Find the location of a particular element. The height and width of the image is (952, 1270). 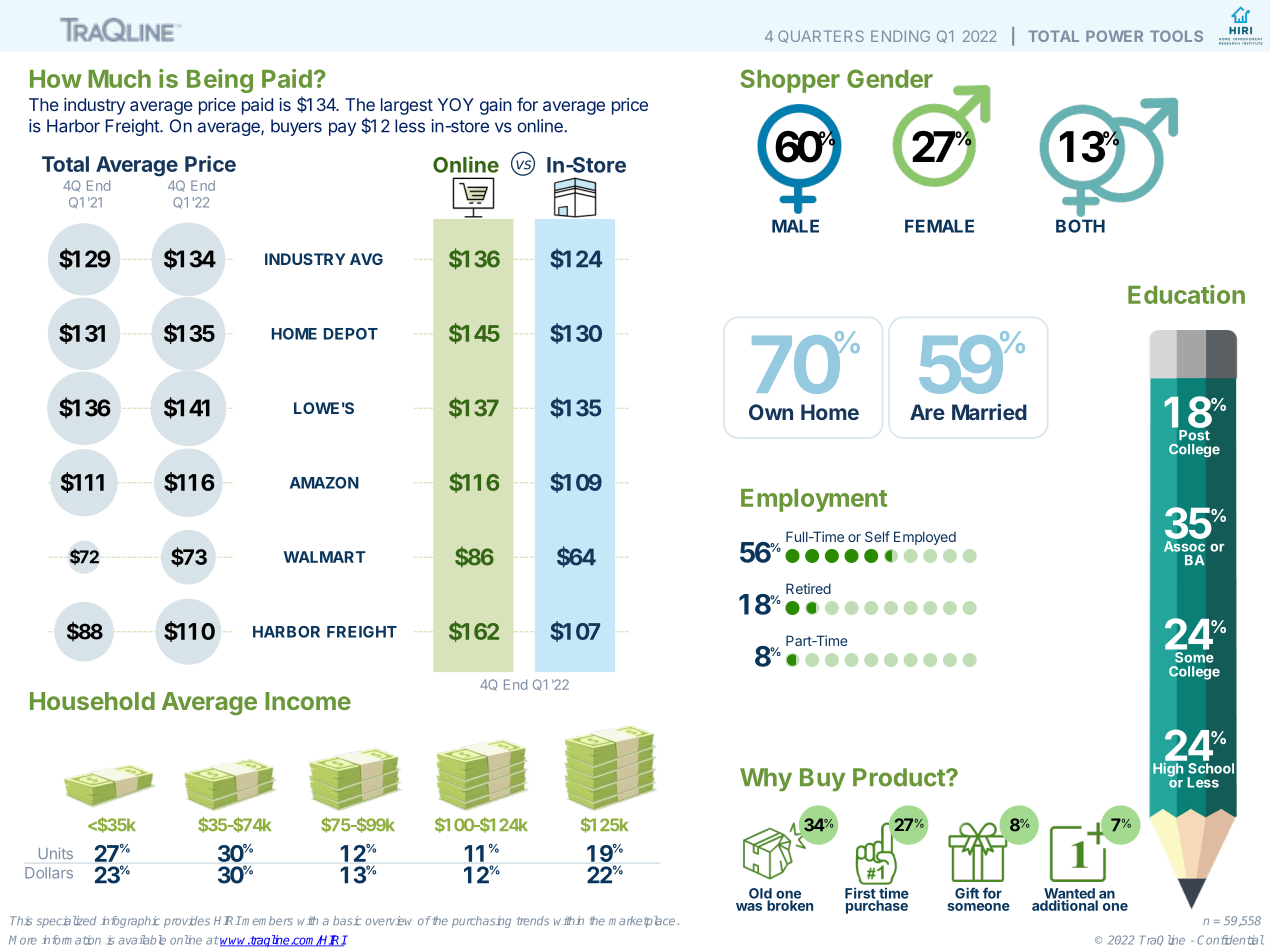

BOTH is located at coordinates (1080, 226).
